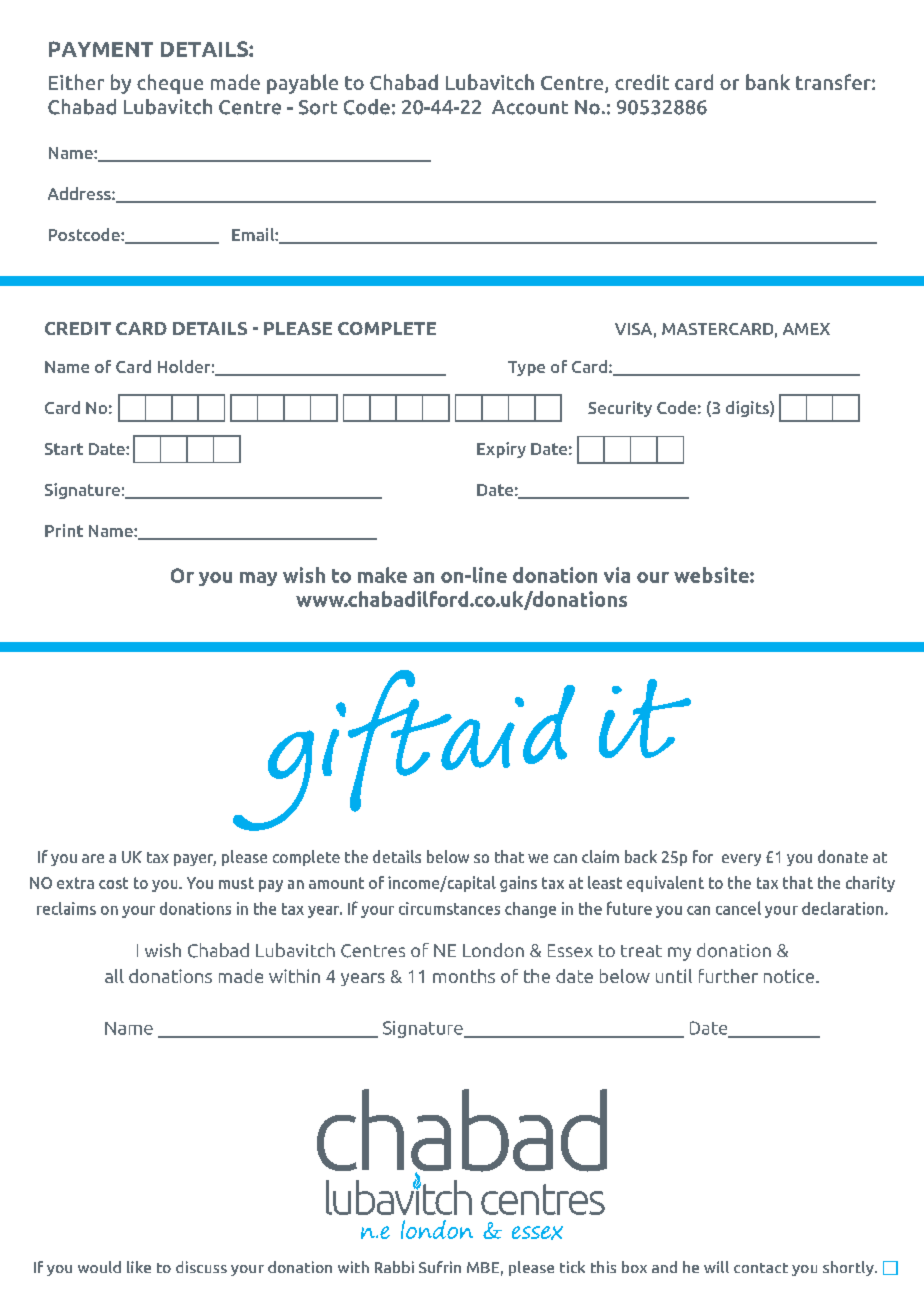 This screenshot has width=924, height=1308. Describe the element at coordinates (394, 1267) in the screenshot. I see `Rabbi` at that location.
